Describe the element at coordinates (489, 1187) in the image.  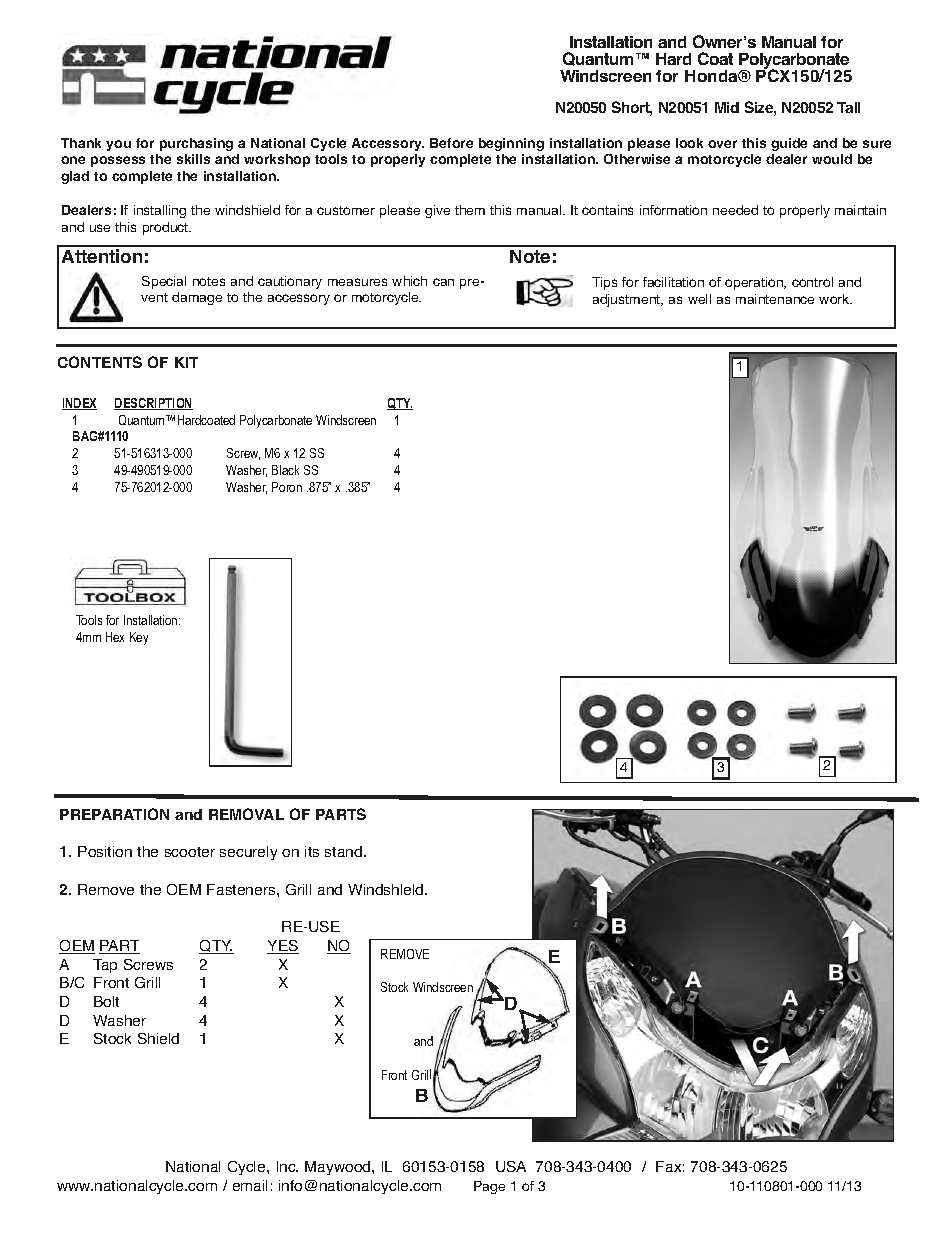
I see `Page` at that location.
